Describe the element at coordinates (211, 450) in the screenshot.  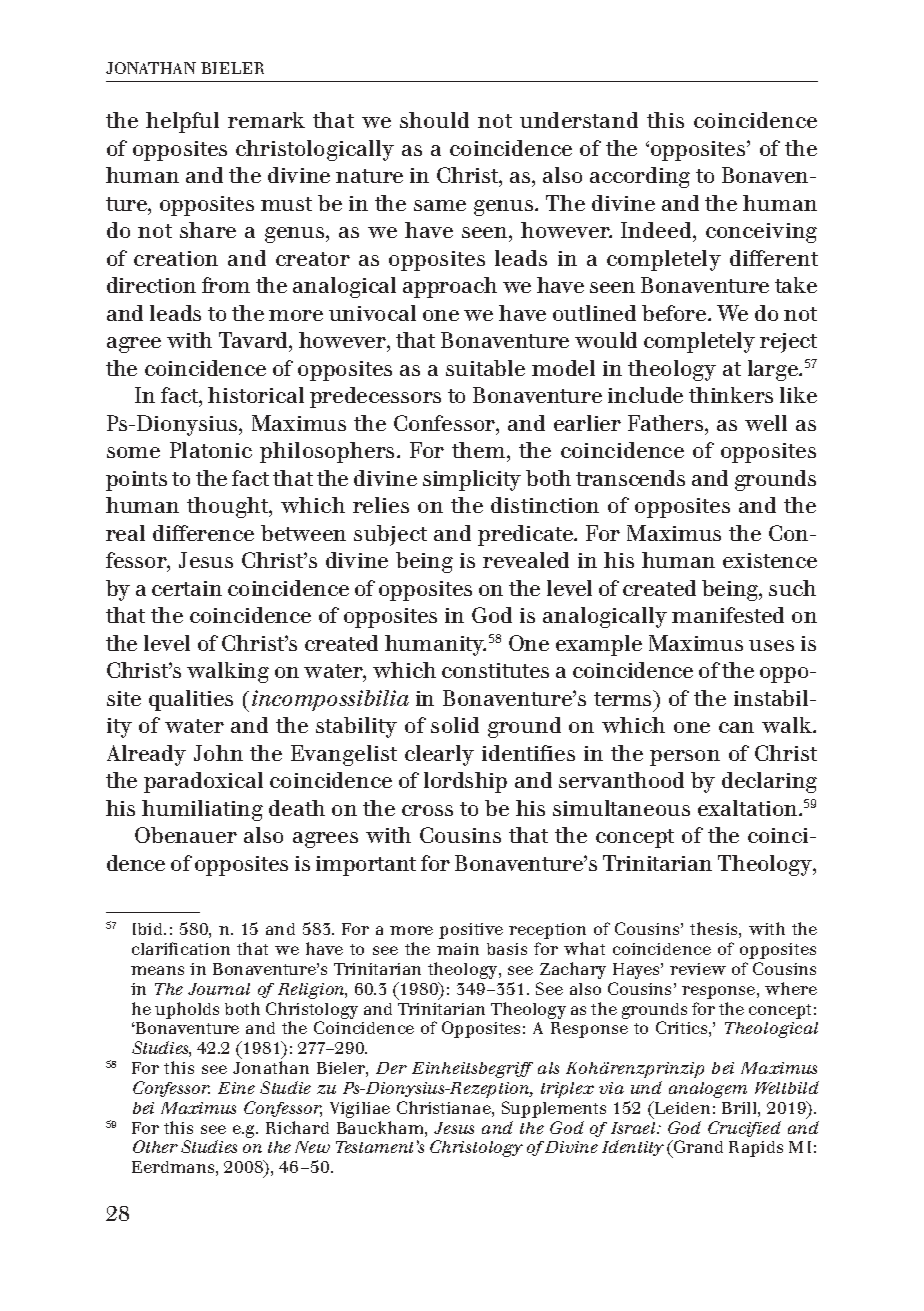
I see `Platonic` at that location.
